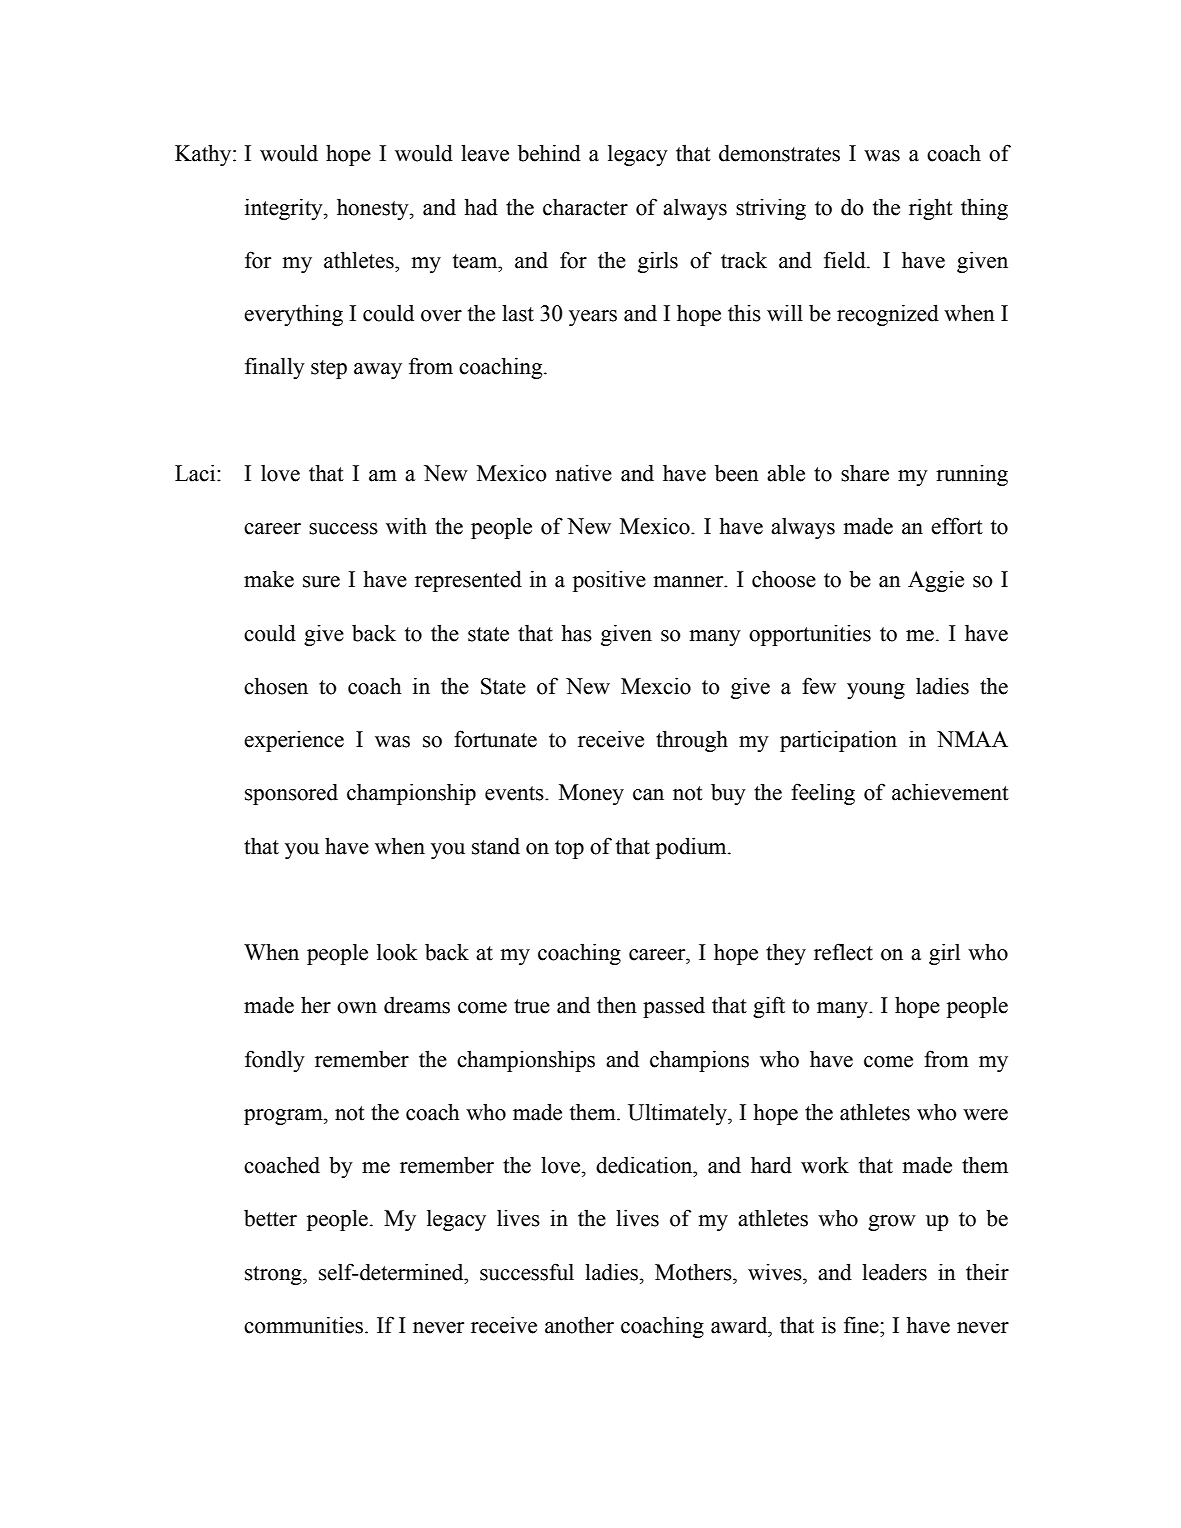  I want to click on right, so click(931, 209).
